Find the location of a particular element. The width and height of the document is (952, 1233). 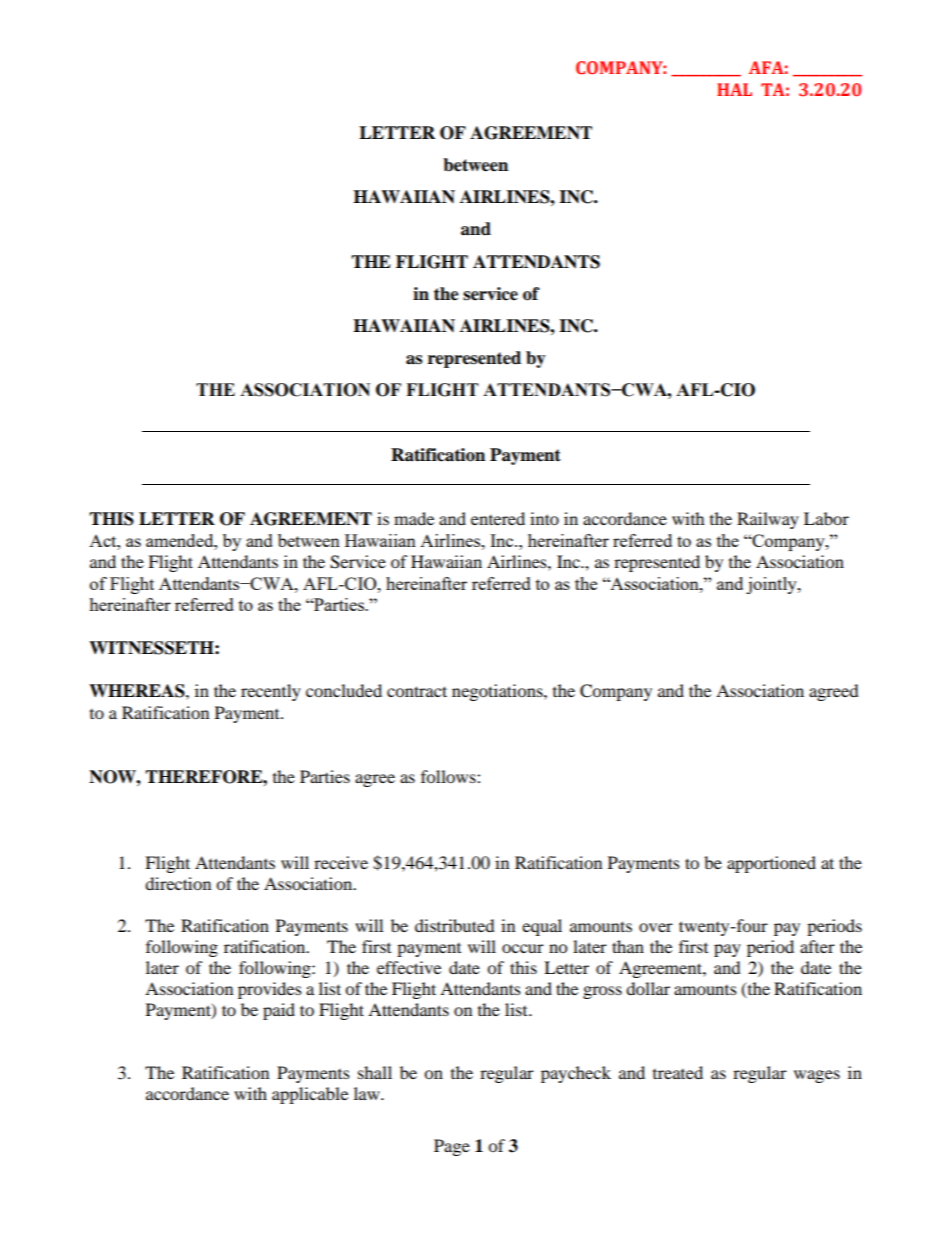

follows is located at coordinates (449, 776).
